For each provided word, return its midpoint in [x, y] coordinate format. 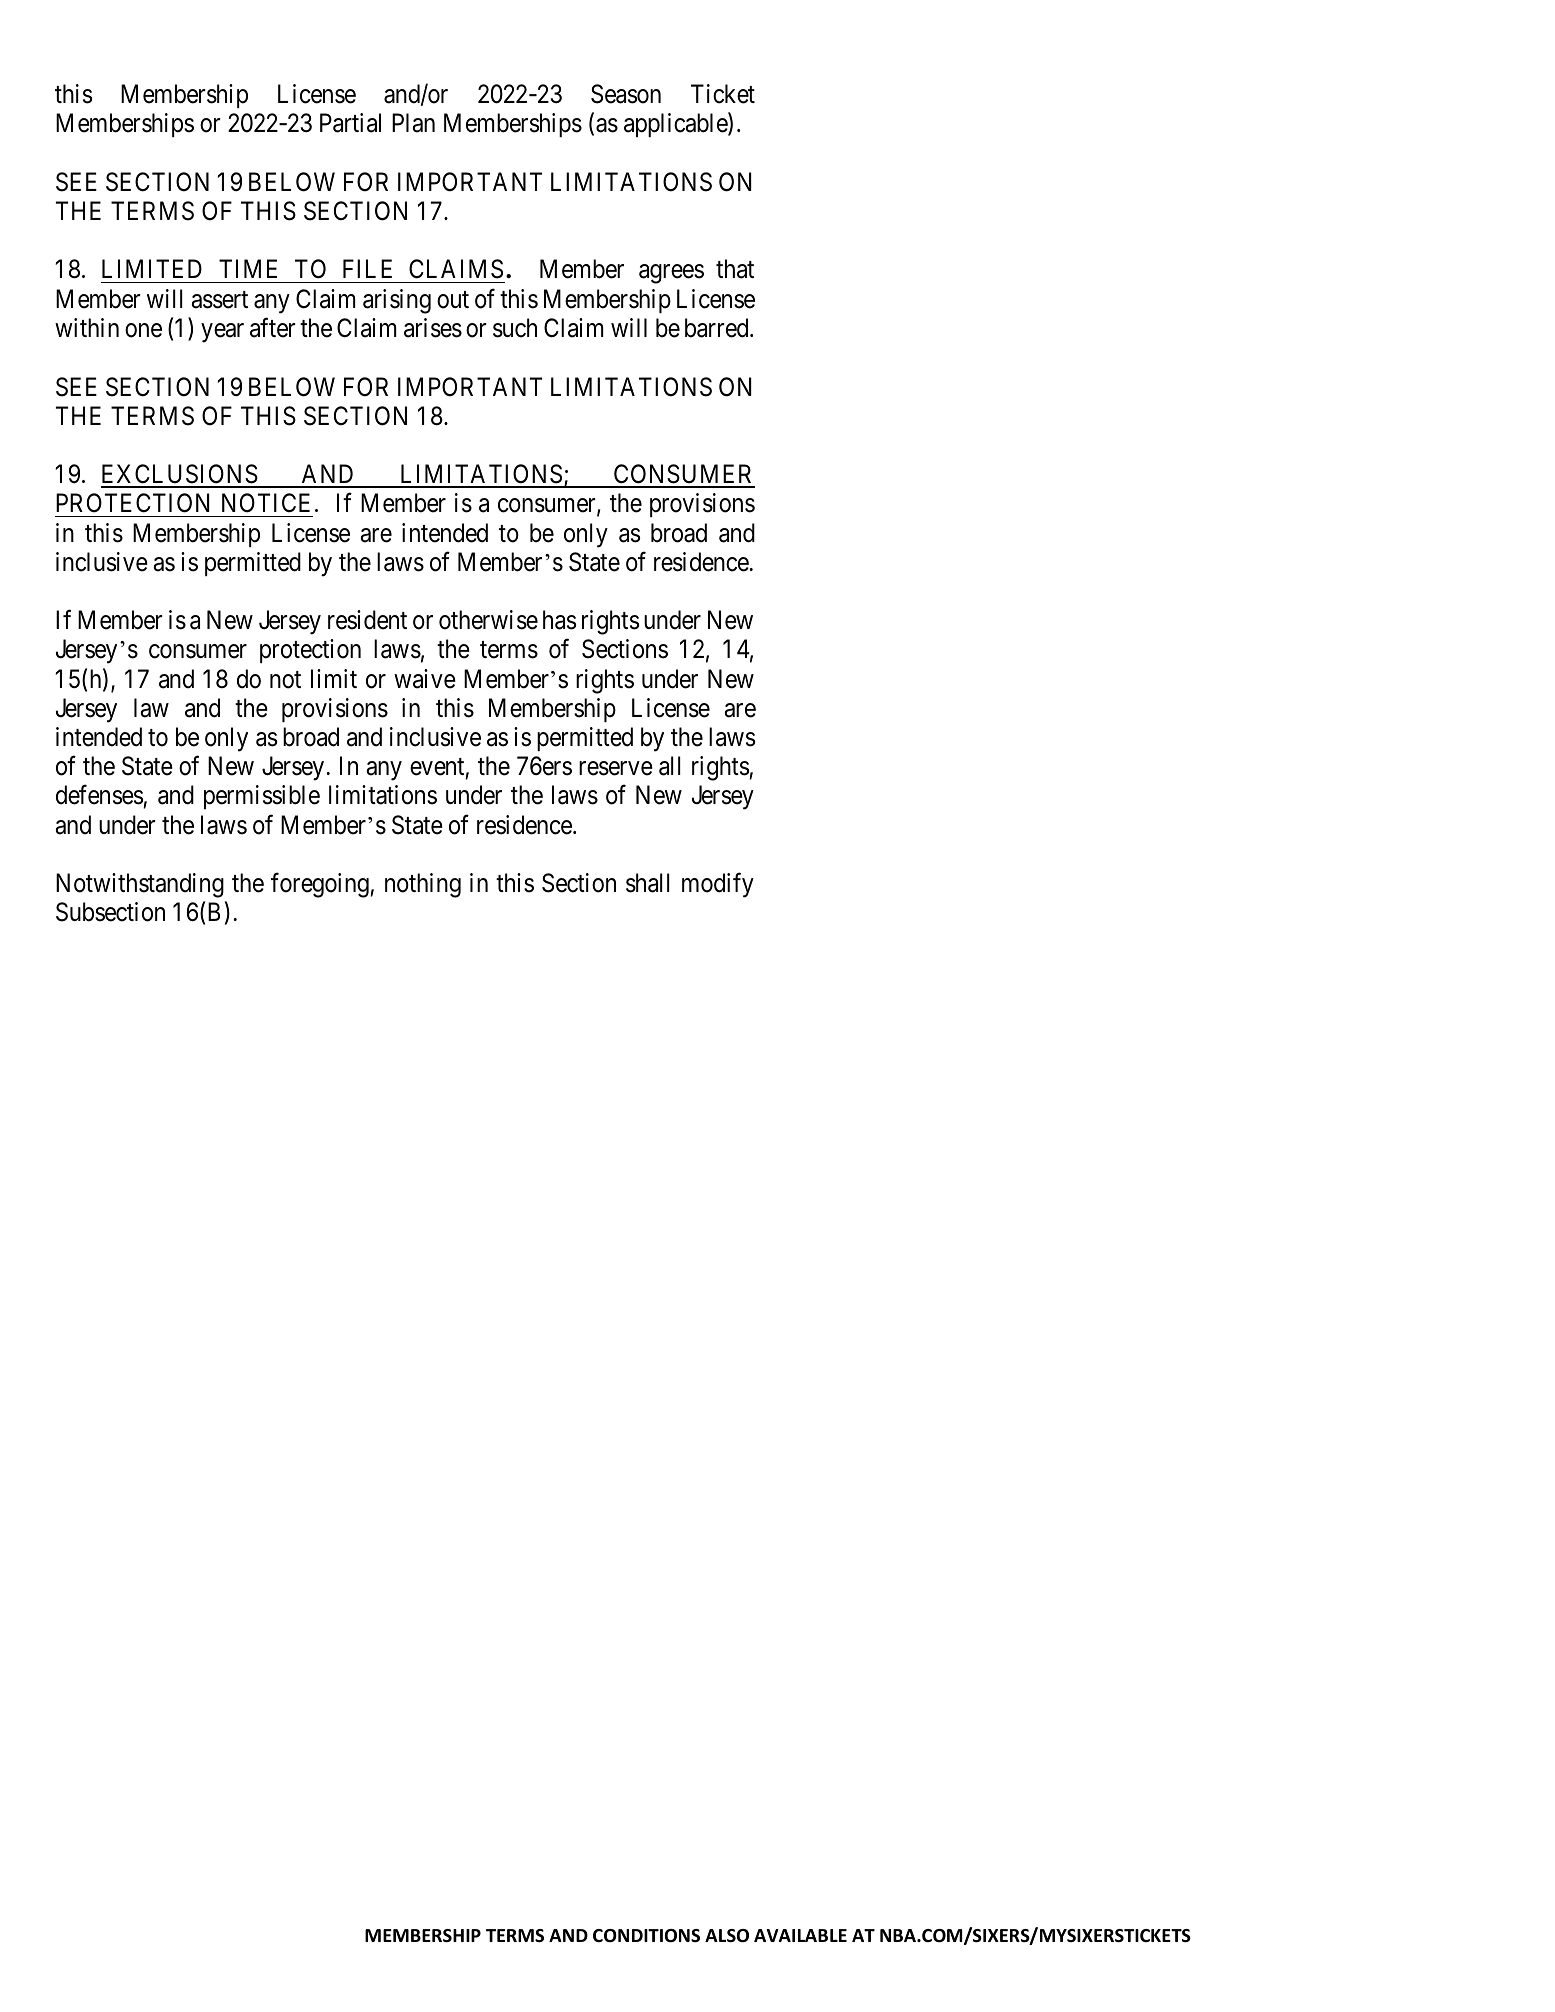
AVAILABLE [800, 1935]
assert [220, 300]
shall [648, 883]
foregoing [321, 885]
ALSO [727, 1936]
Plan [413, 123]
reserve [616, 769]
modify [718, 885]
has [559, 620]
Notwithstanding [140, 885]
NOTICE [266, 503]
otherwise [488, 620]
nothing [423, 885]
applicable [676, 125]
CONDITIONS [646, 1936]
